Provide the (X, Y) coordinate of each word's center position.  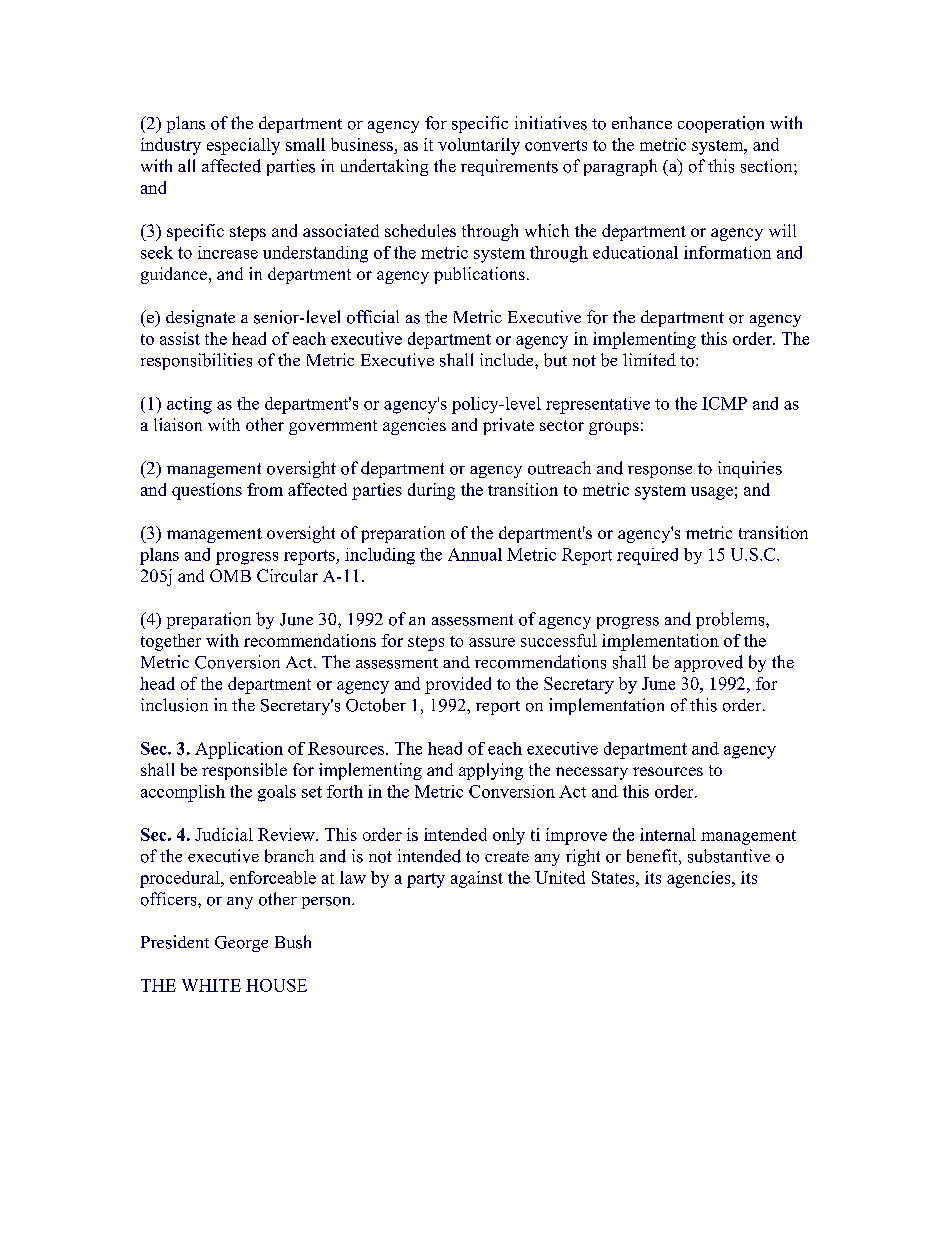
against (477, 879)
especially (243, 146)
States (614, 877)
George (241, 944)
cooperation (721, 124)
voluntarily (479, 146)
